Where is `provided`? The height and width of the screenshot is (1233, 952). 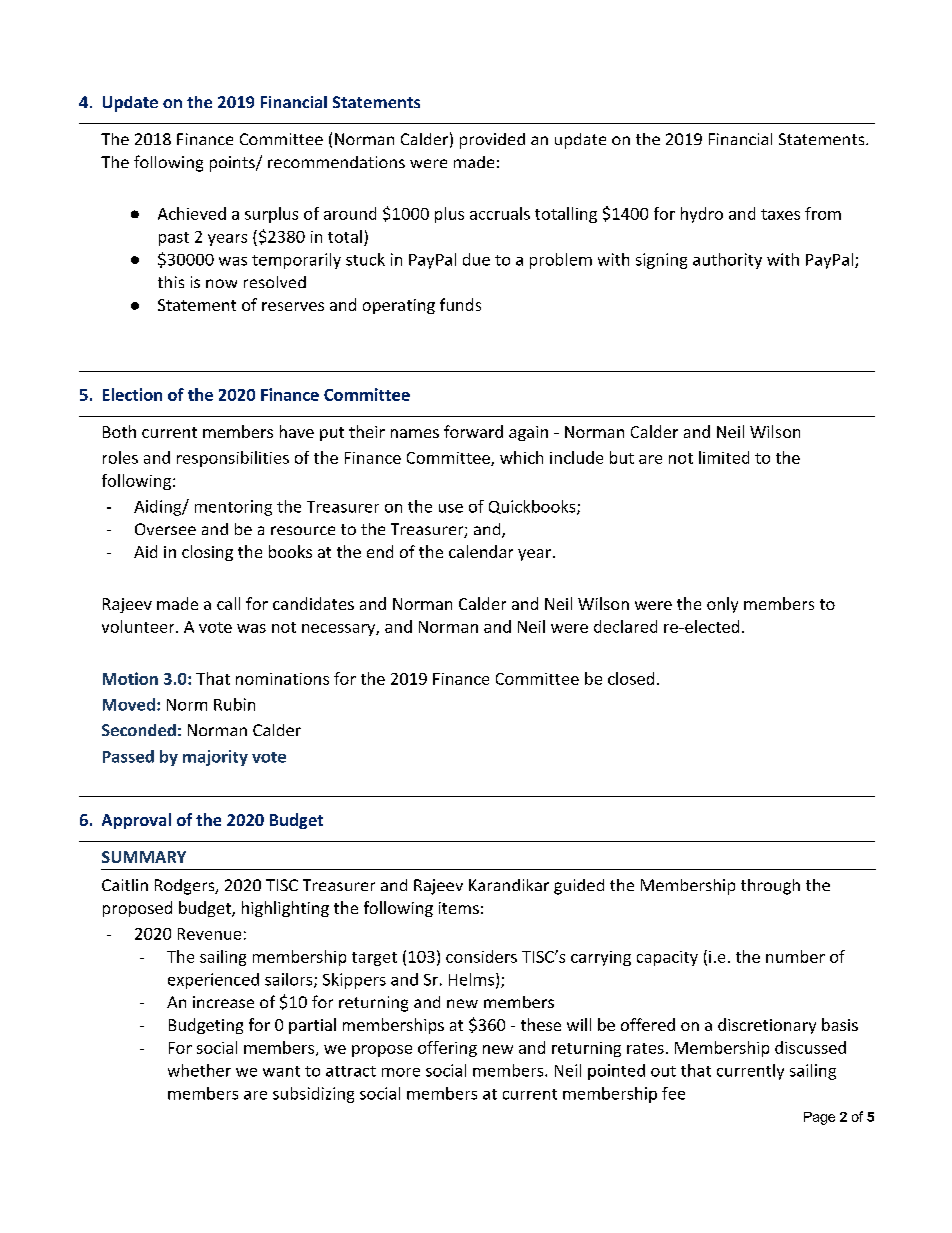 provided is located at coordinates (492, 141).
